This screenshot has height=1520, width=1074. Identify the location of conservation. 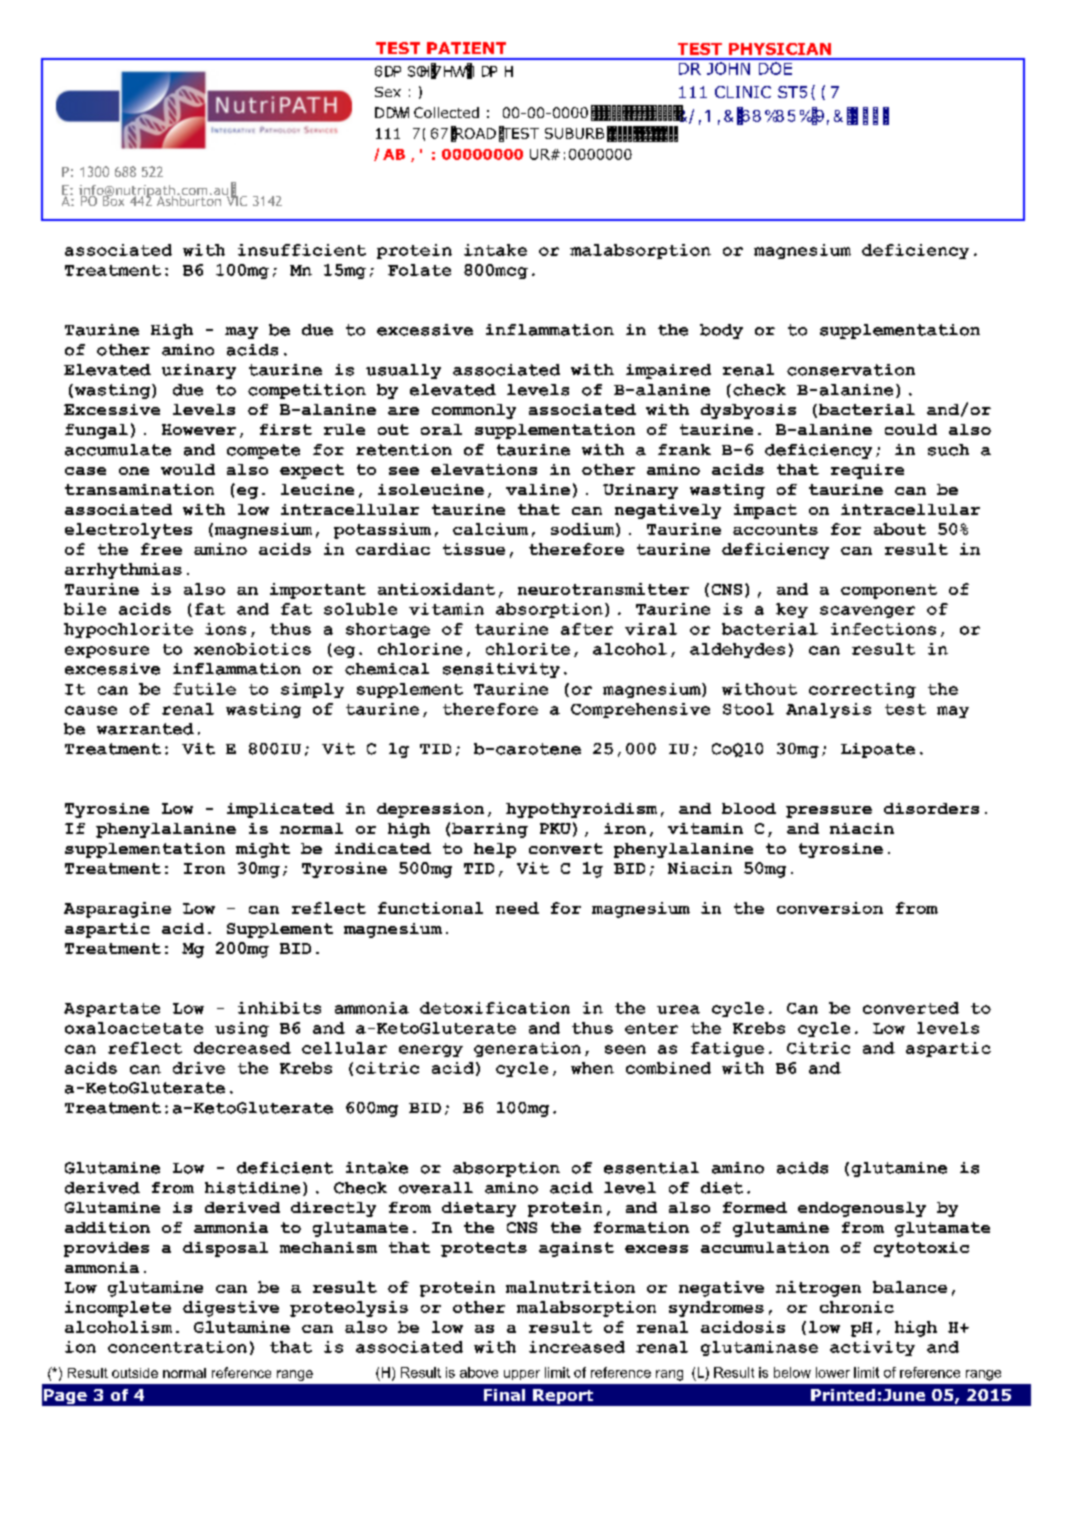
(851, 370).
